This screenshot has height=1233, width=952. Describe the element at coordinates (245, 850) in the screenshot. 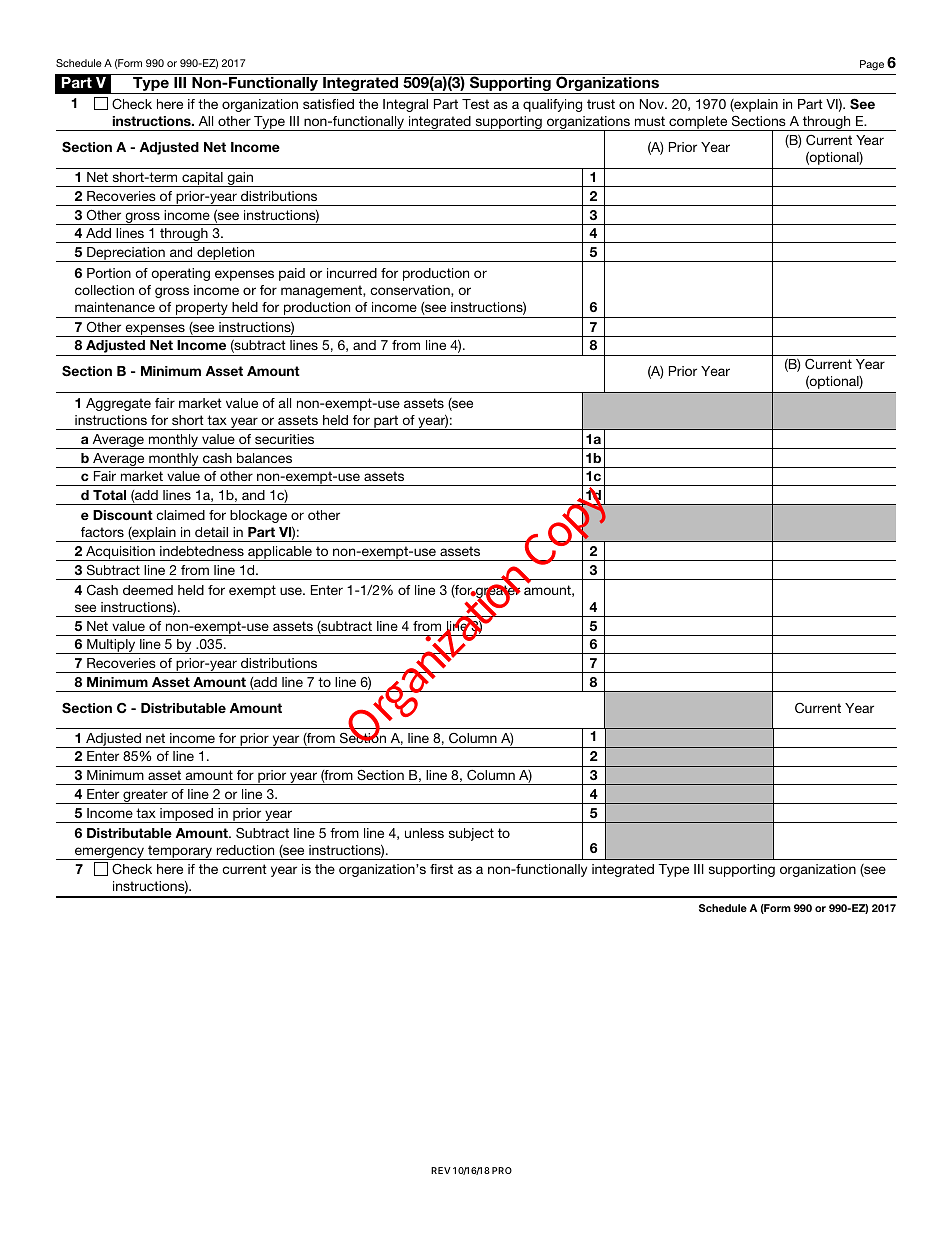

I see `reduction` at that location.
